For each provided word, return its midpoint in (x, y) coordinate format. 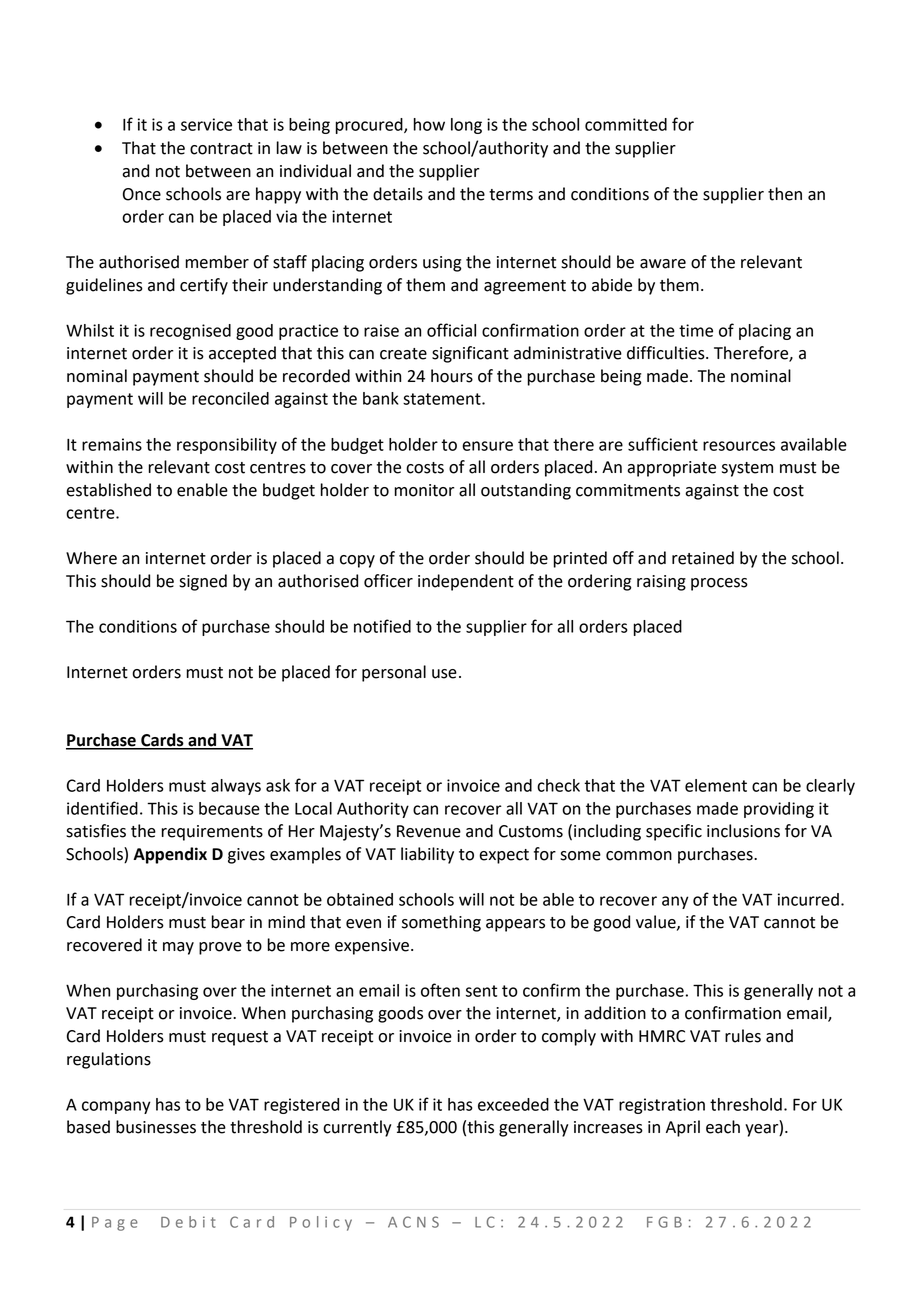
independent (466, 582)
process (719, 584)
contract (221, 149)
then (785, 194)
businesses (156, 1127)
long (466, 126)
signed (203, 582)
